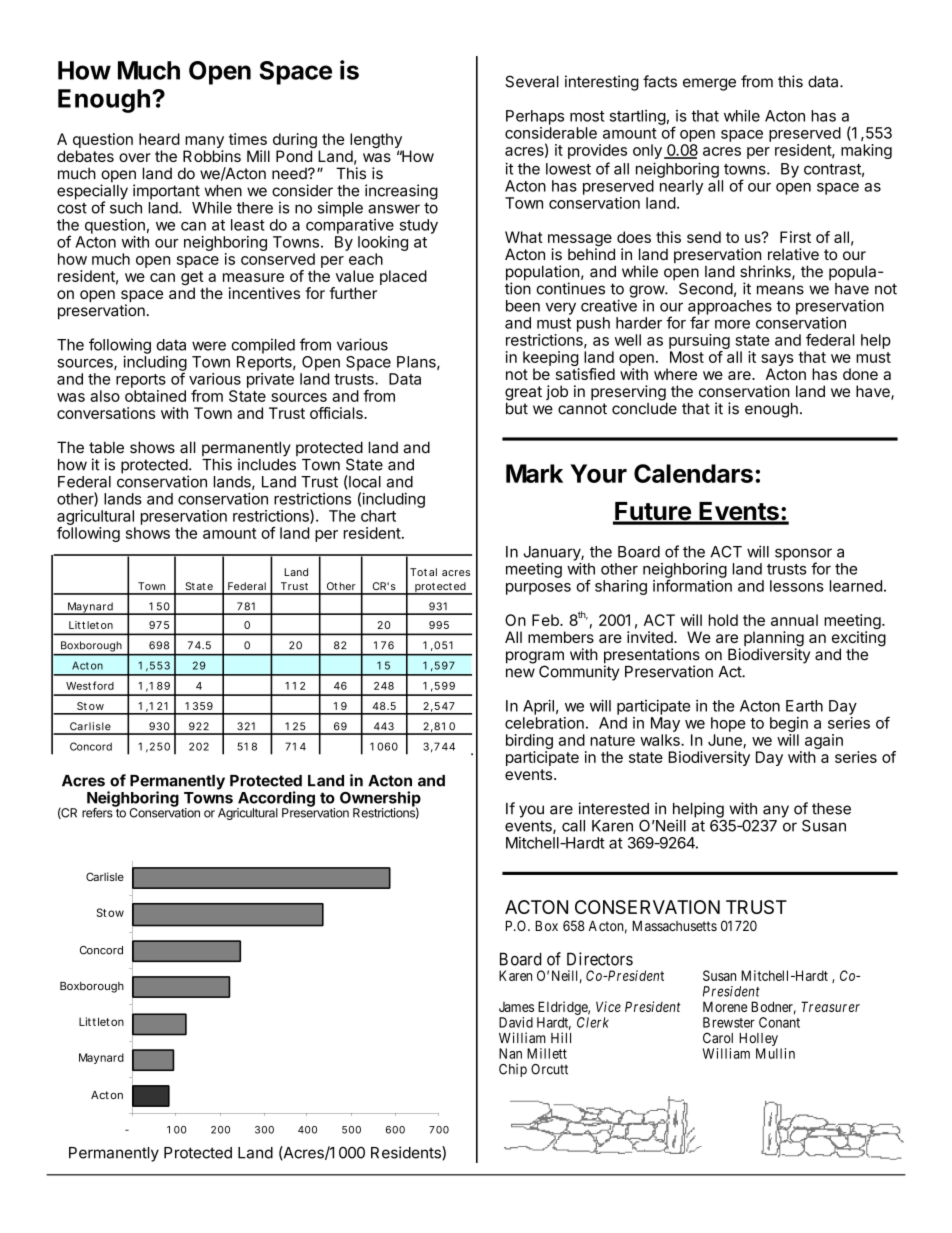  I want to click on begin, so click(789, 724).
